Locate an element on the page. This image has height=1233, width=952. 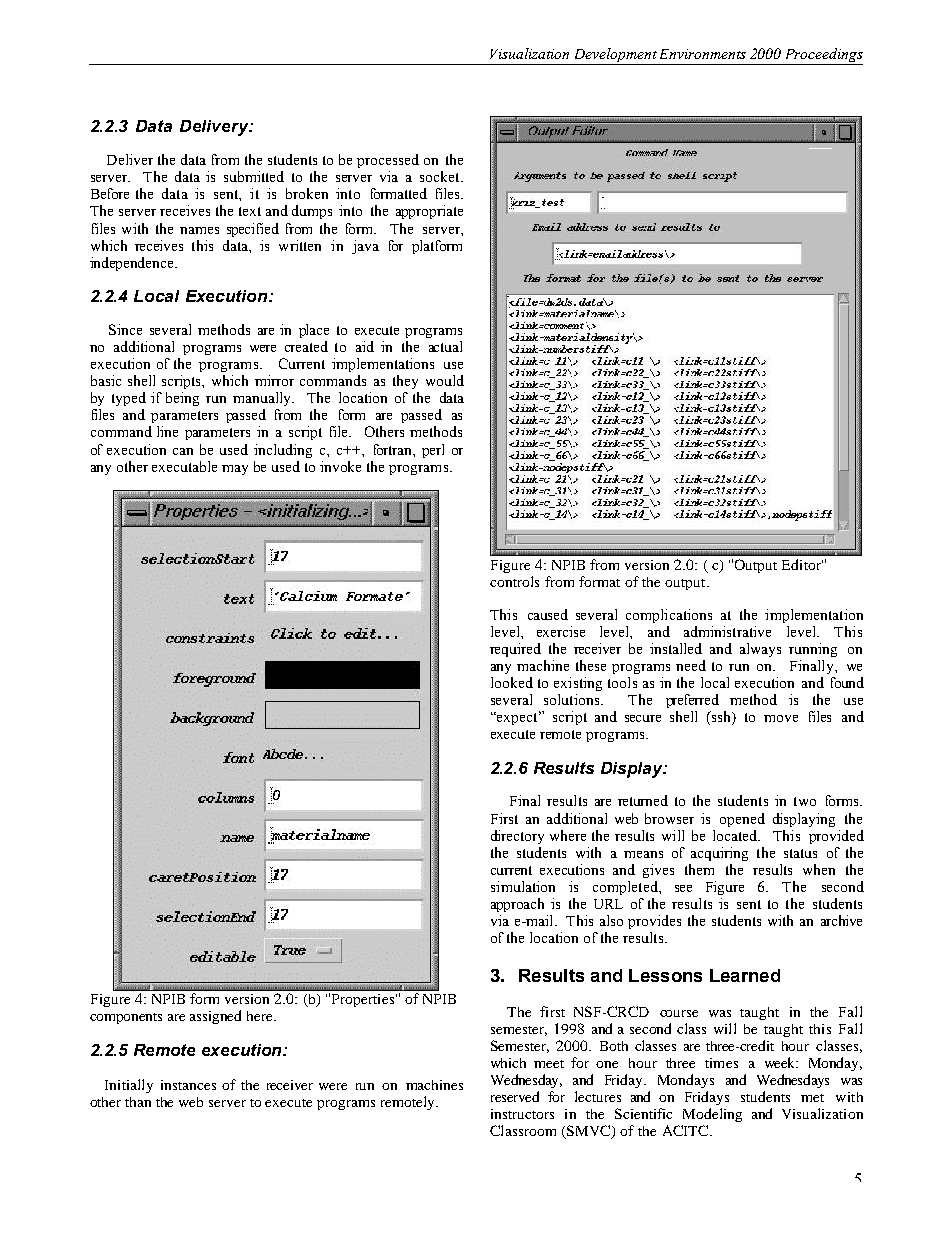
submitted is located at coordinates (254, 176).
